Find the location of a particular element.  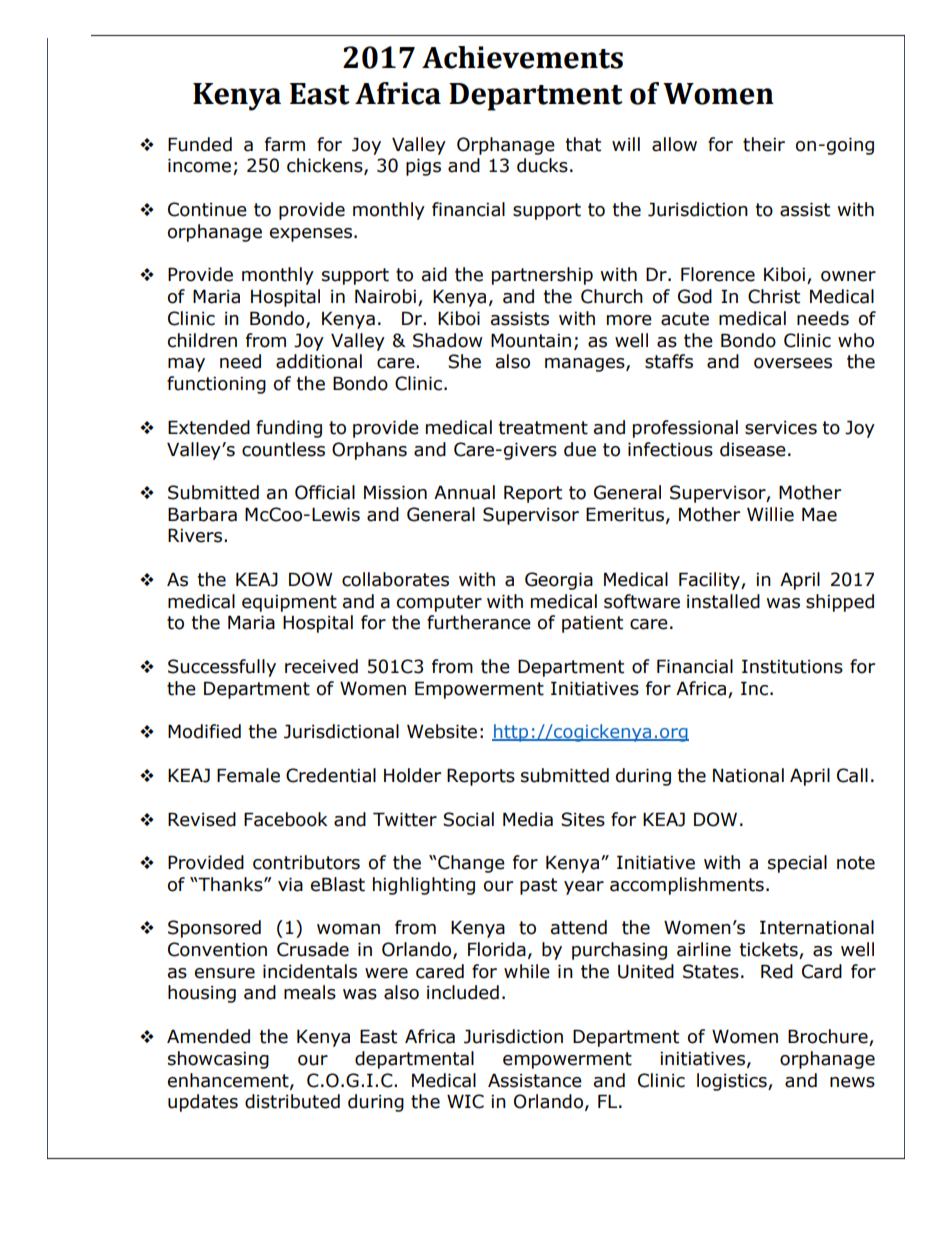

Achievements is located at coordinates (522, 57).
